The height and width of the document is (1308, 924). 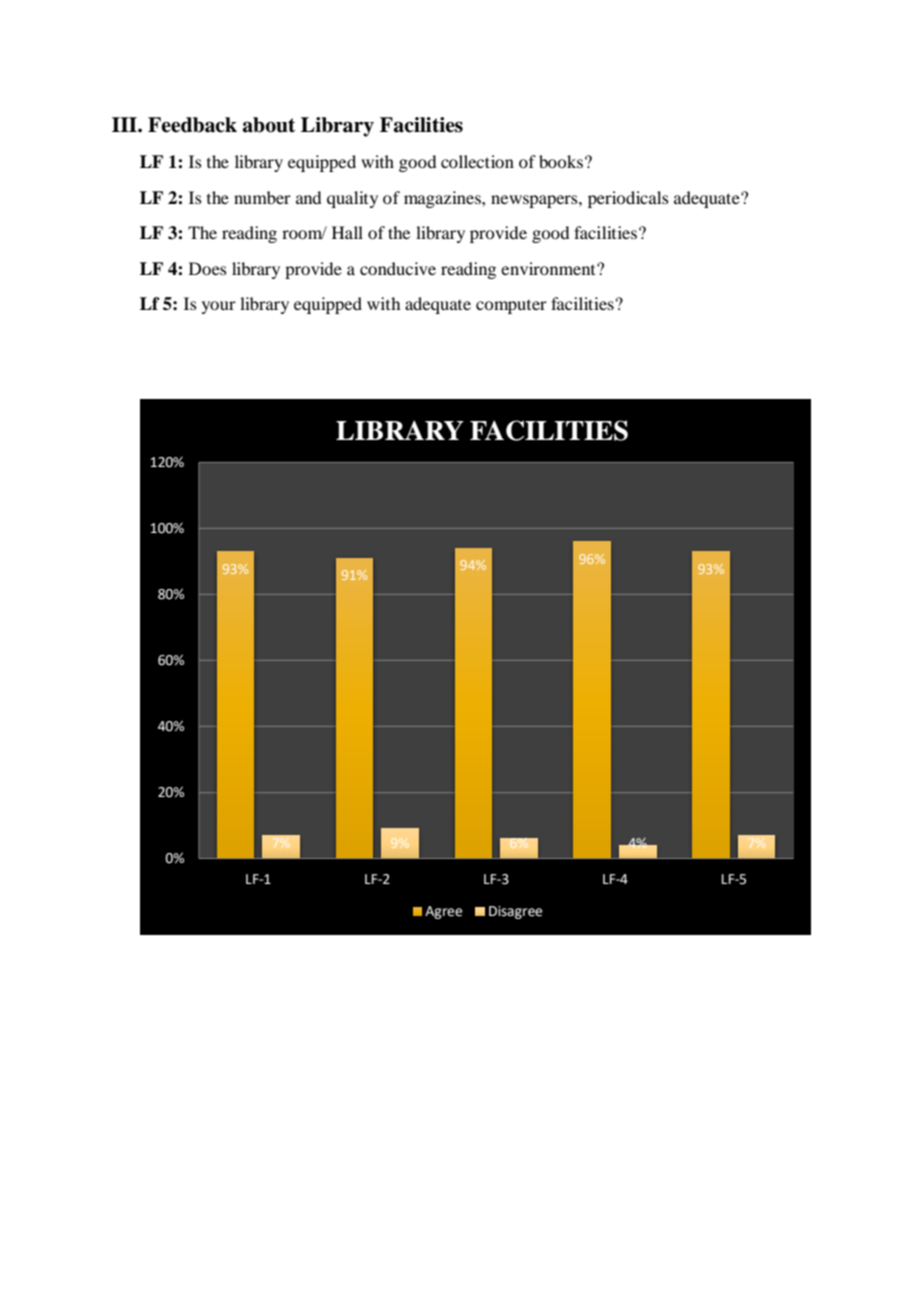 I want to click on computer, so click(x=511, y=307).
